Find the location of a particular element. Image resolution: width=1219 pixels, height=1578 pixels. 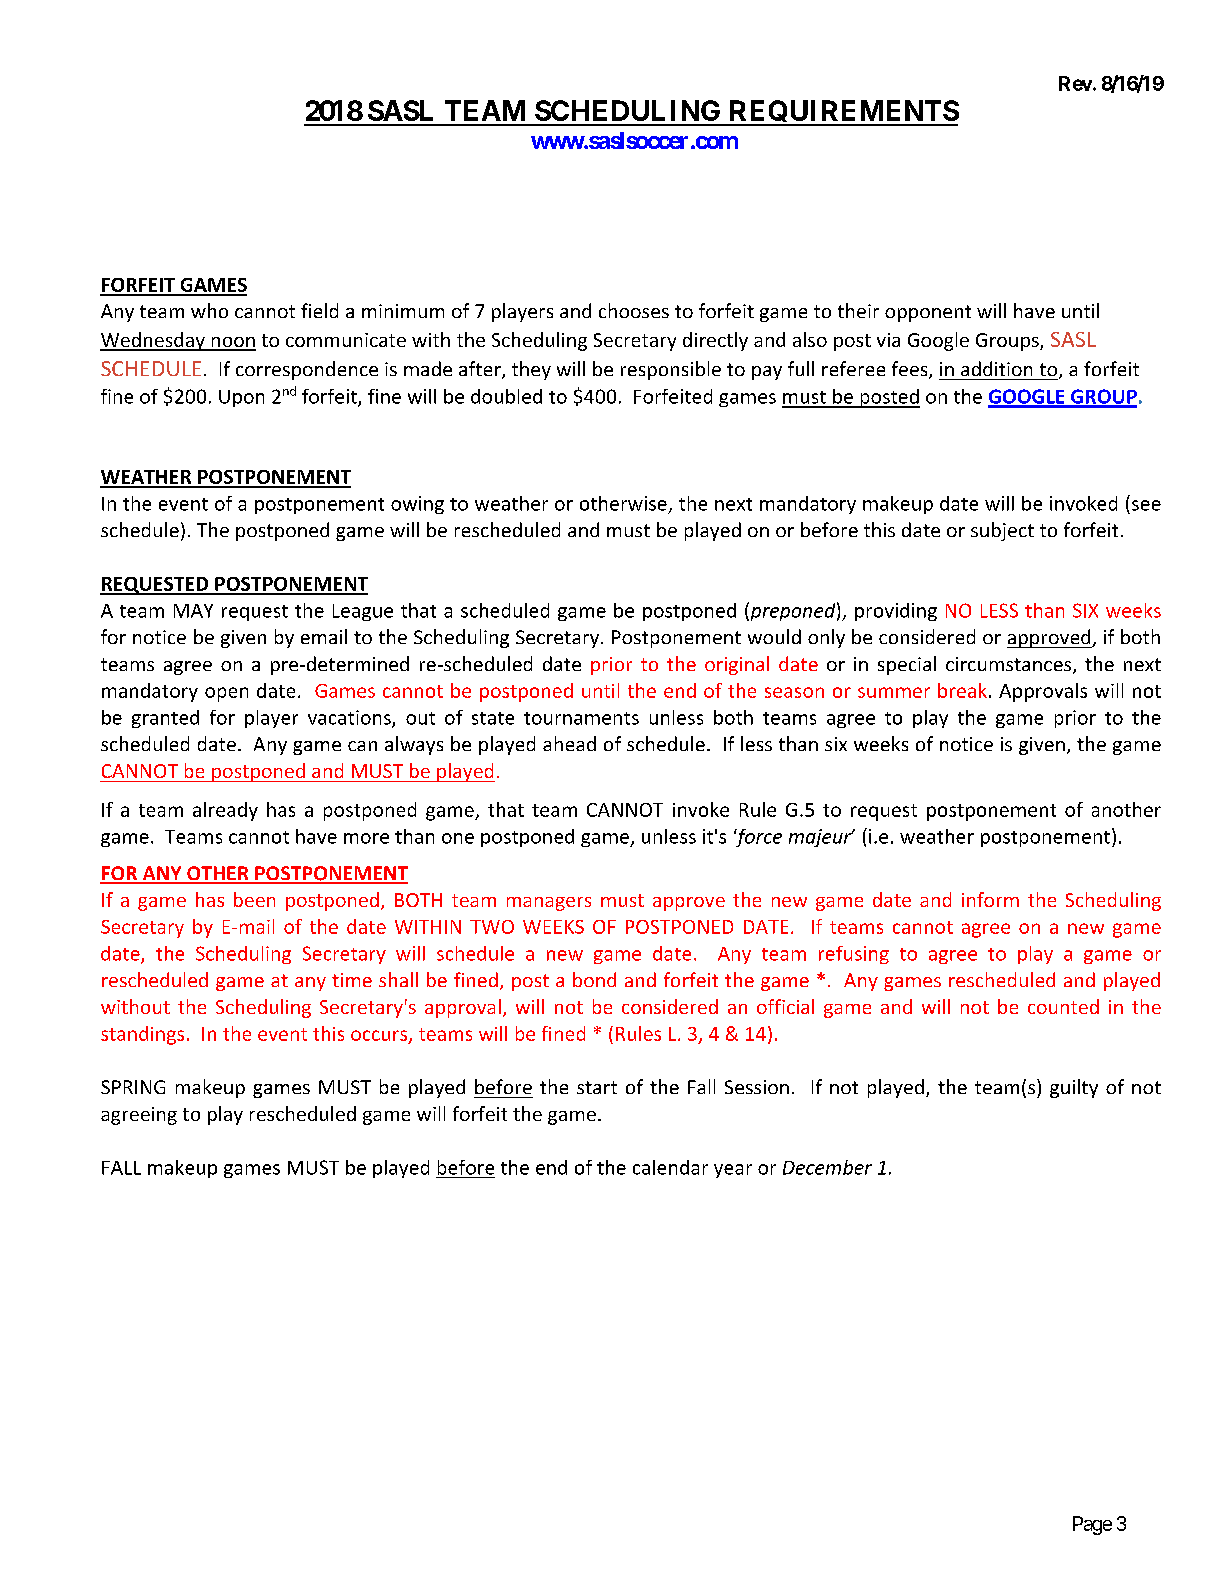

circumstances is located at coordinates (1010, 665).
